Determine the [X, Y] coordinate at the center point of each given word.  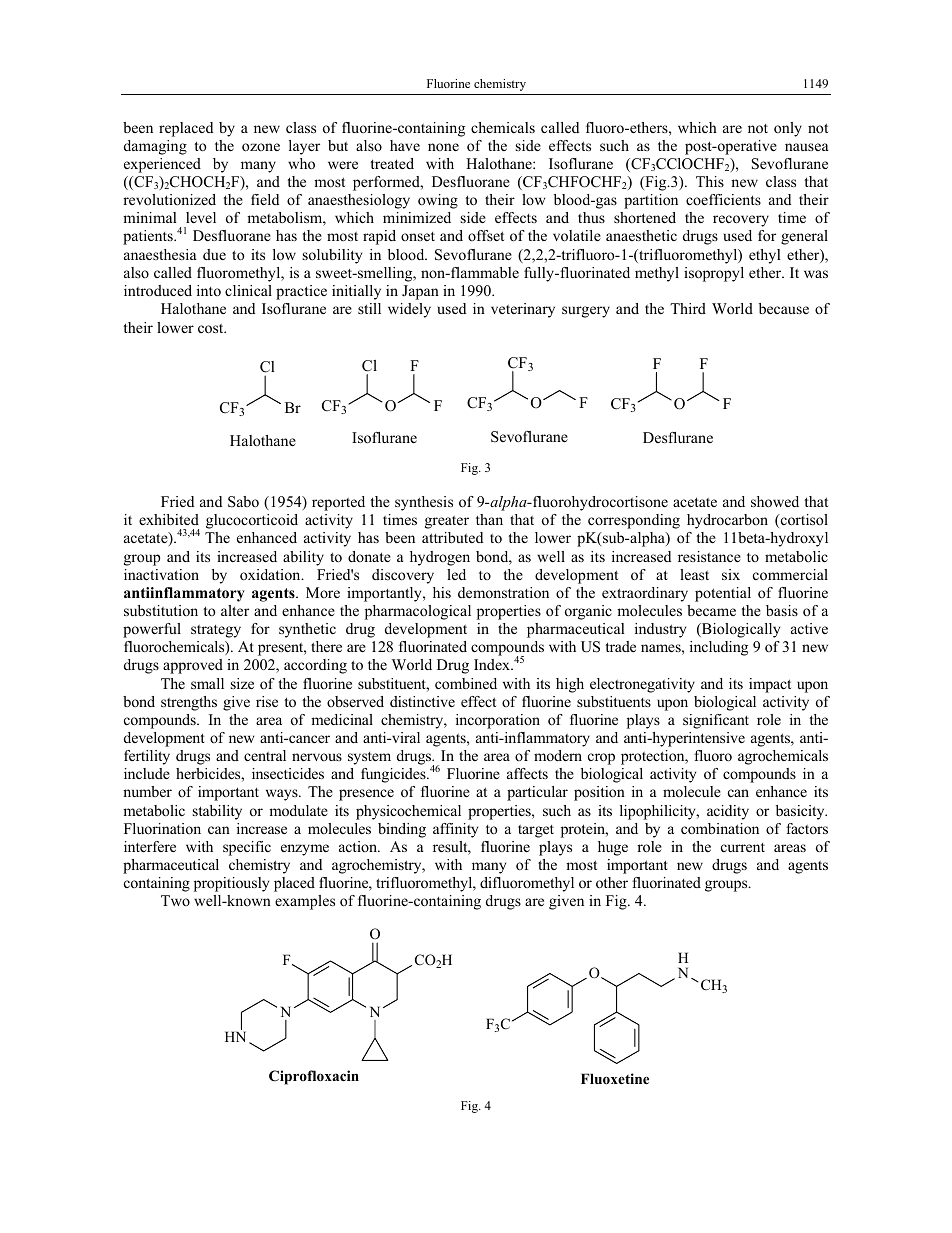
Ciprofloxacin [314, 1077]
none [443, 147]
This [710, 181]
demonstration [503, 592]
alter [235, 610]
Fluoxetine [615, 1078]
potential [723, 594]
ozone [261, 147]
